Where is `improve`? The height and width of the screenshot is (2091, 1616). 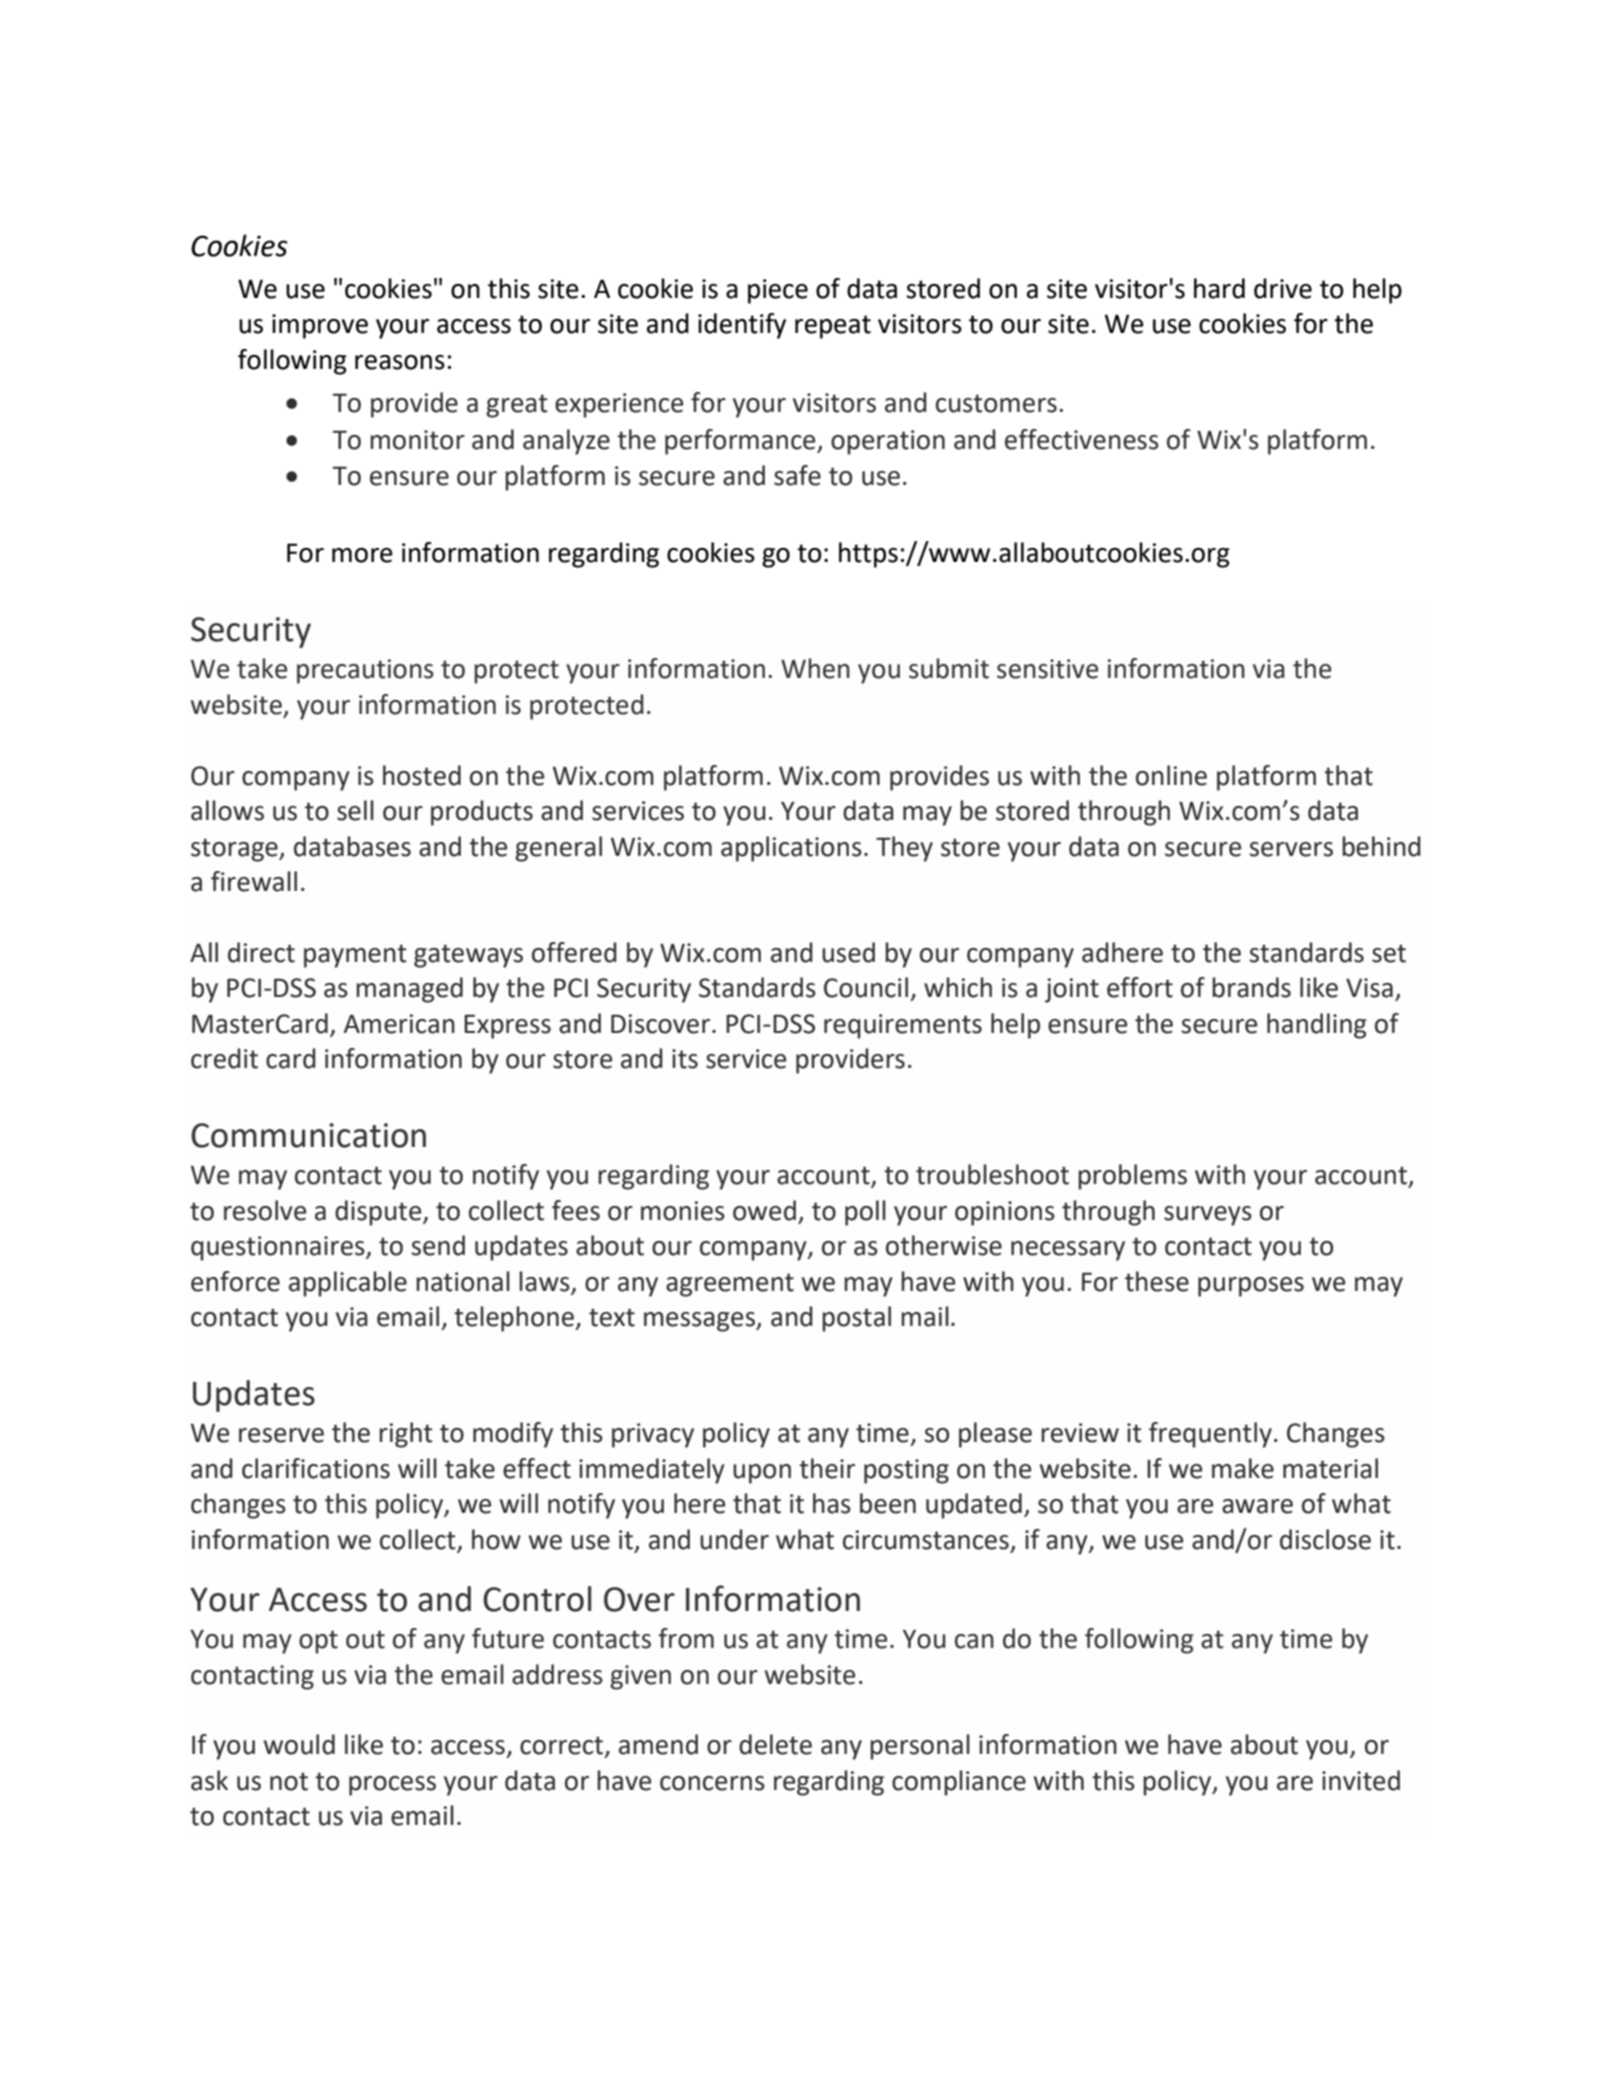 improve is located at coordinates (320, 326).
